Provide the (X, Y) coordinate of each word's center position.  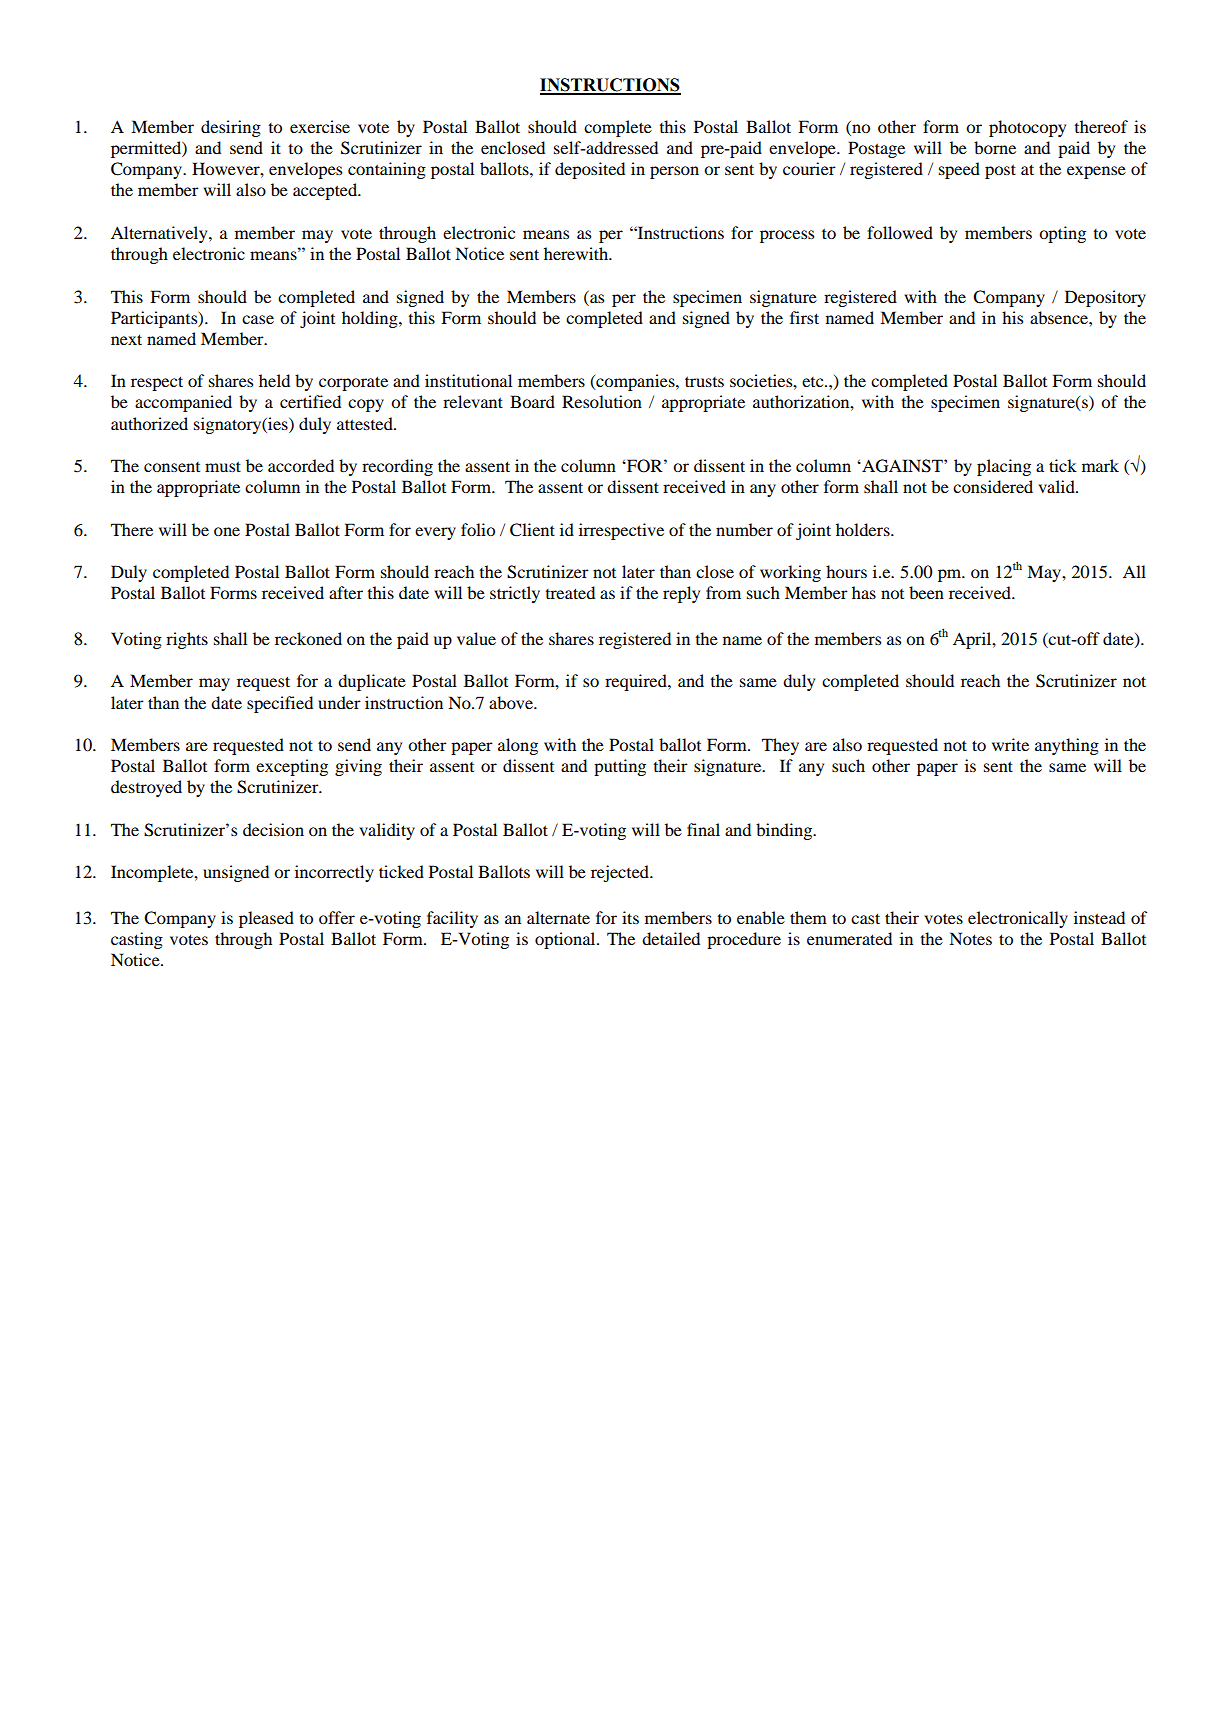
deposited (590, 170)
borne (995, 147)
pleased (266, 919)
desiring (231, 128)
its (630, 917)
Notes (970, 938)
